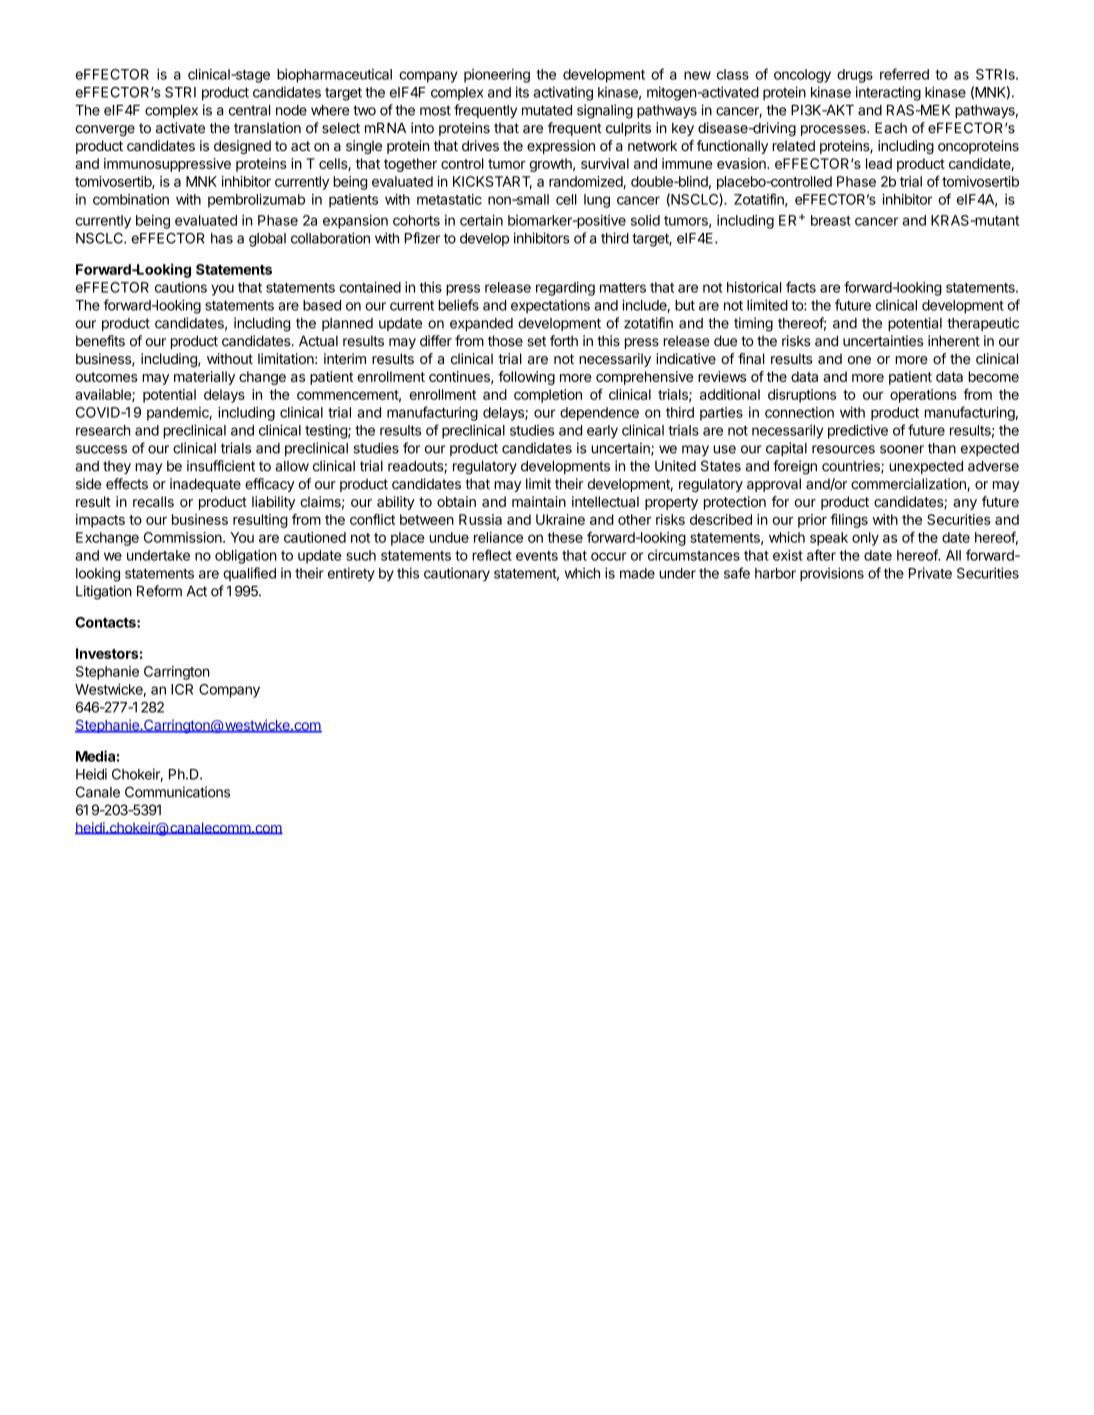  What do you see at coordinates (249, 110) in the screenshot?
I see `central` at bounding box center [249, 110].
